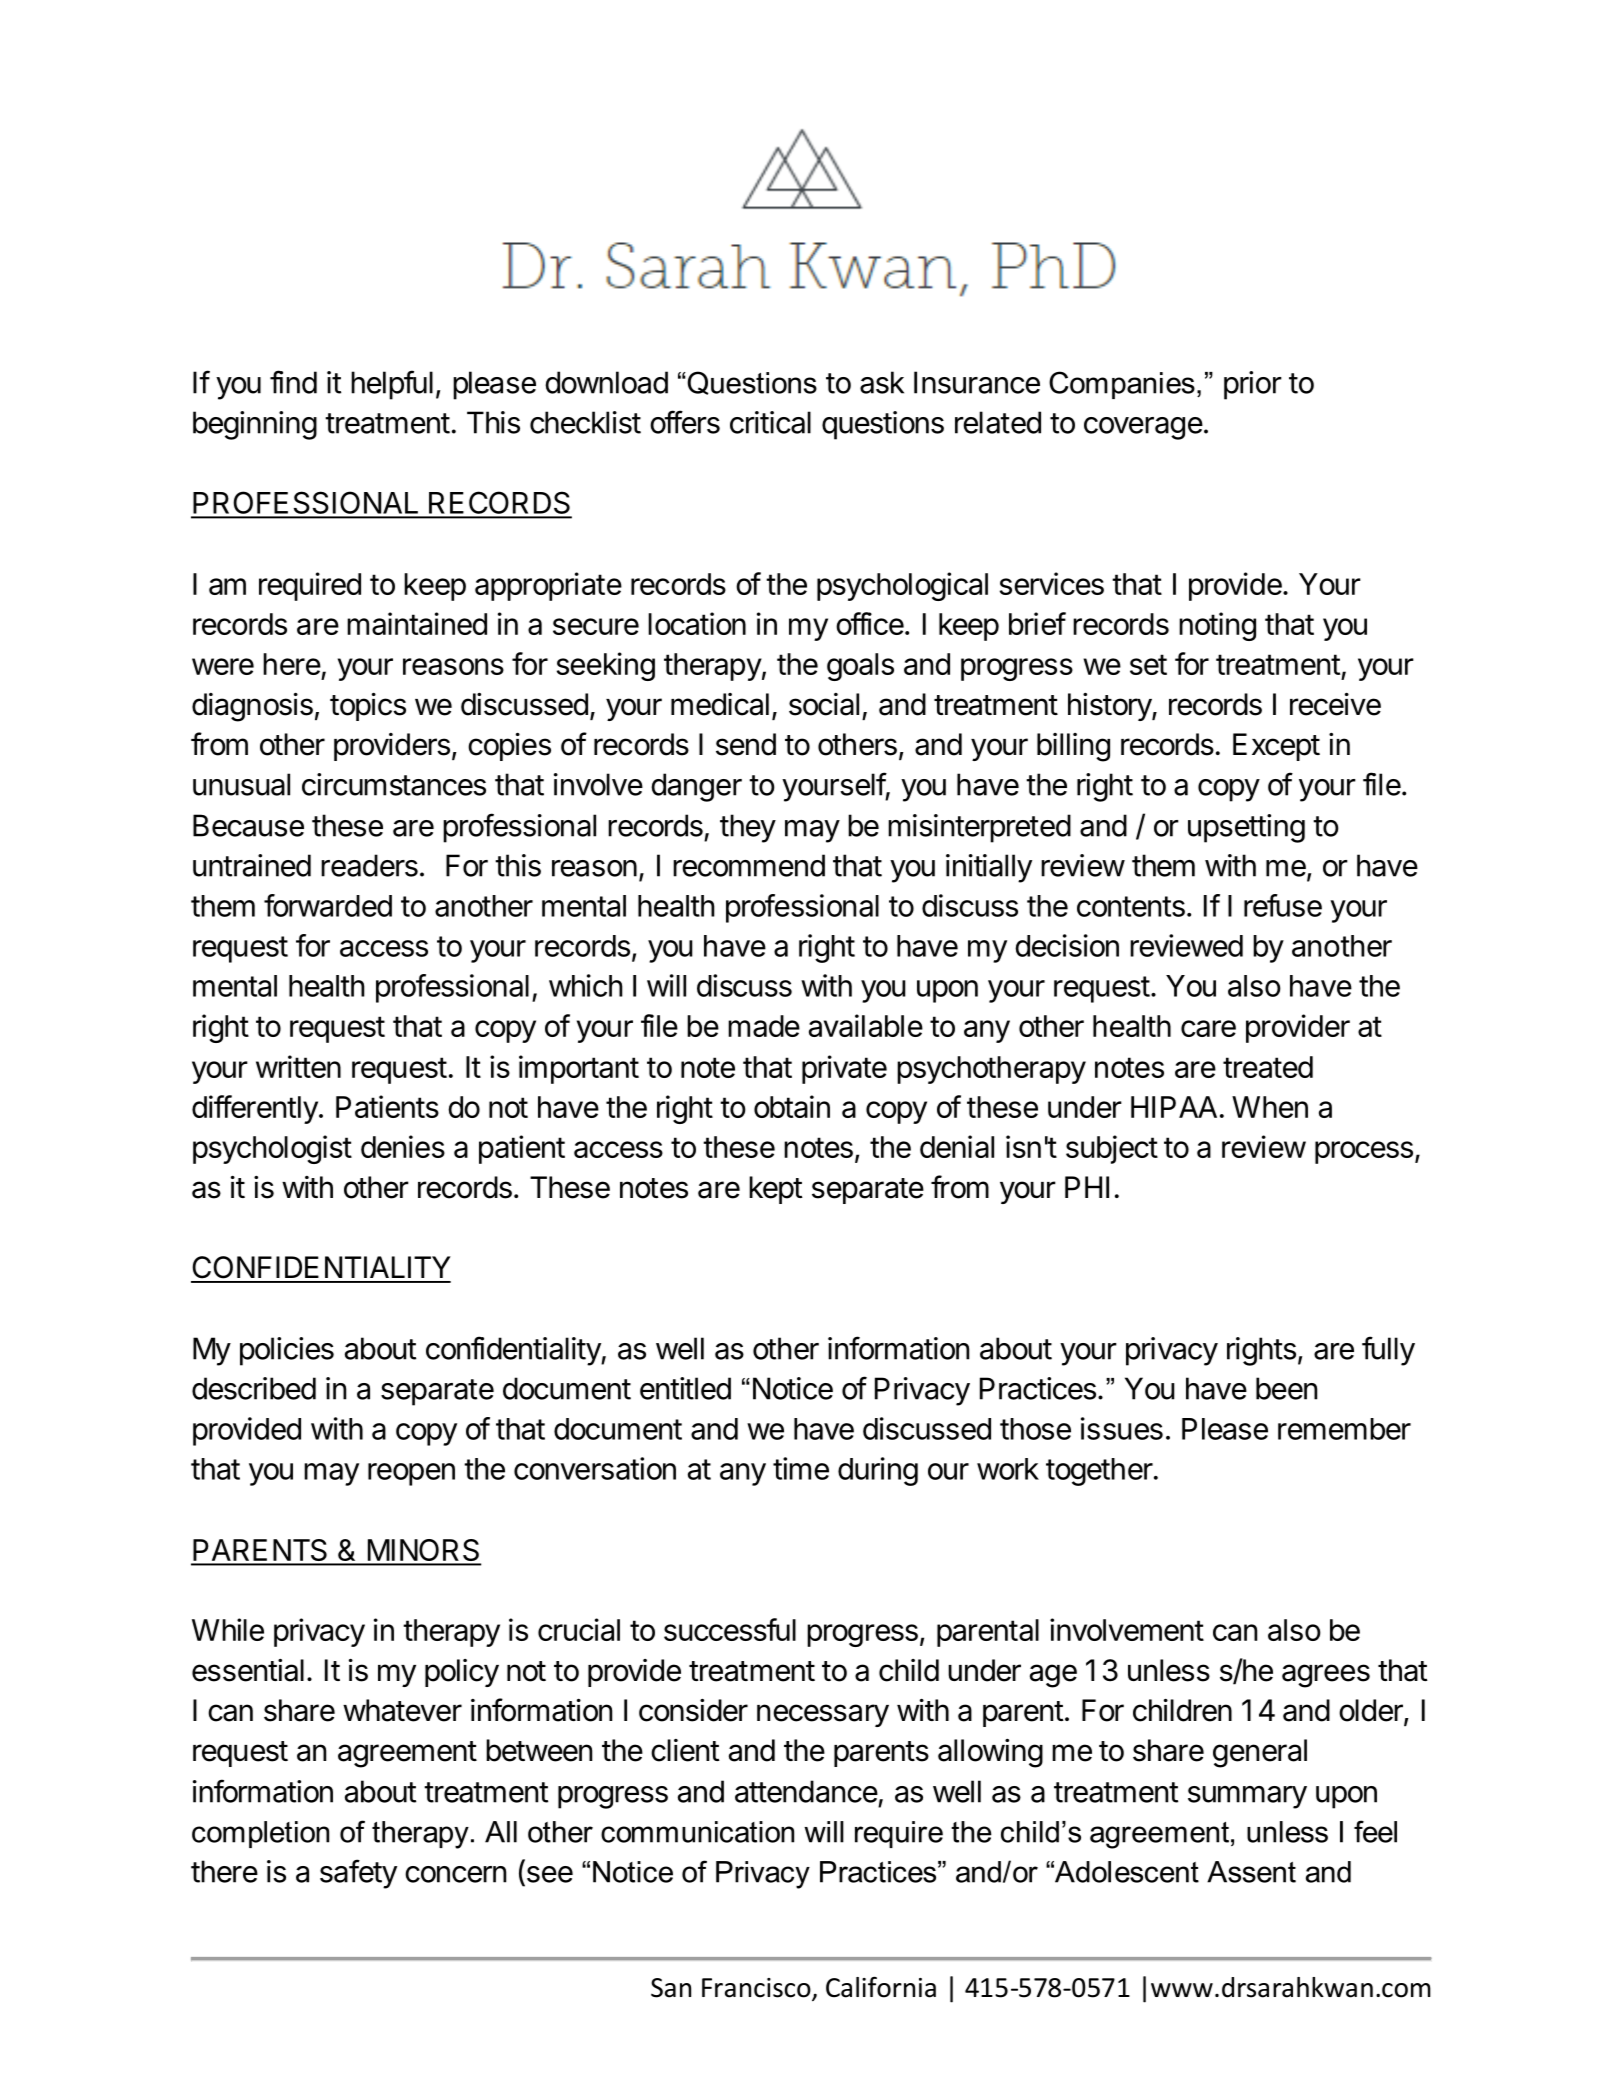 This screenshot has height=2099, width=1622. Describe the element at coordinates (411, 1474) in the screenshot. I see `reopen` at that location.
